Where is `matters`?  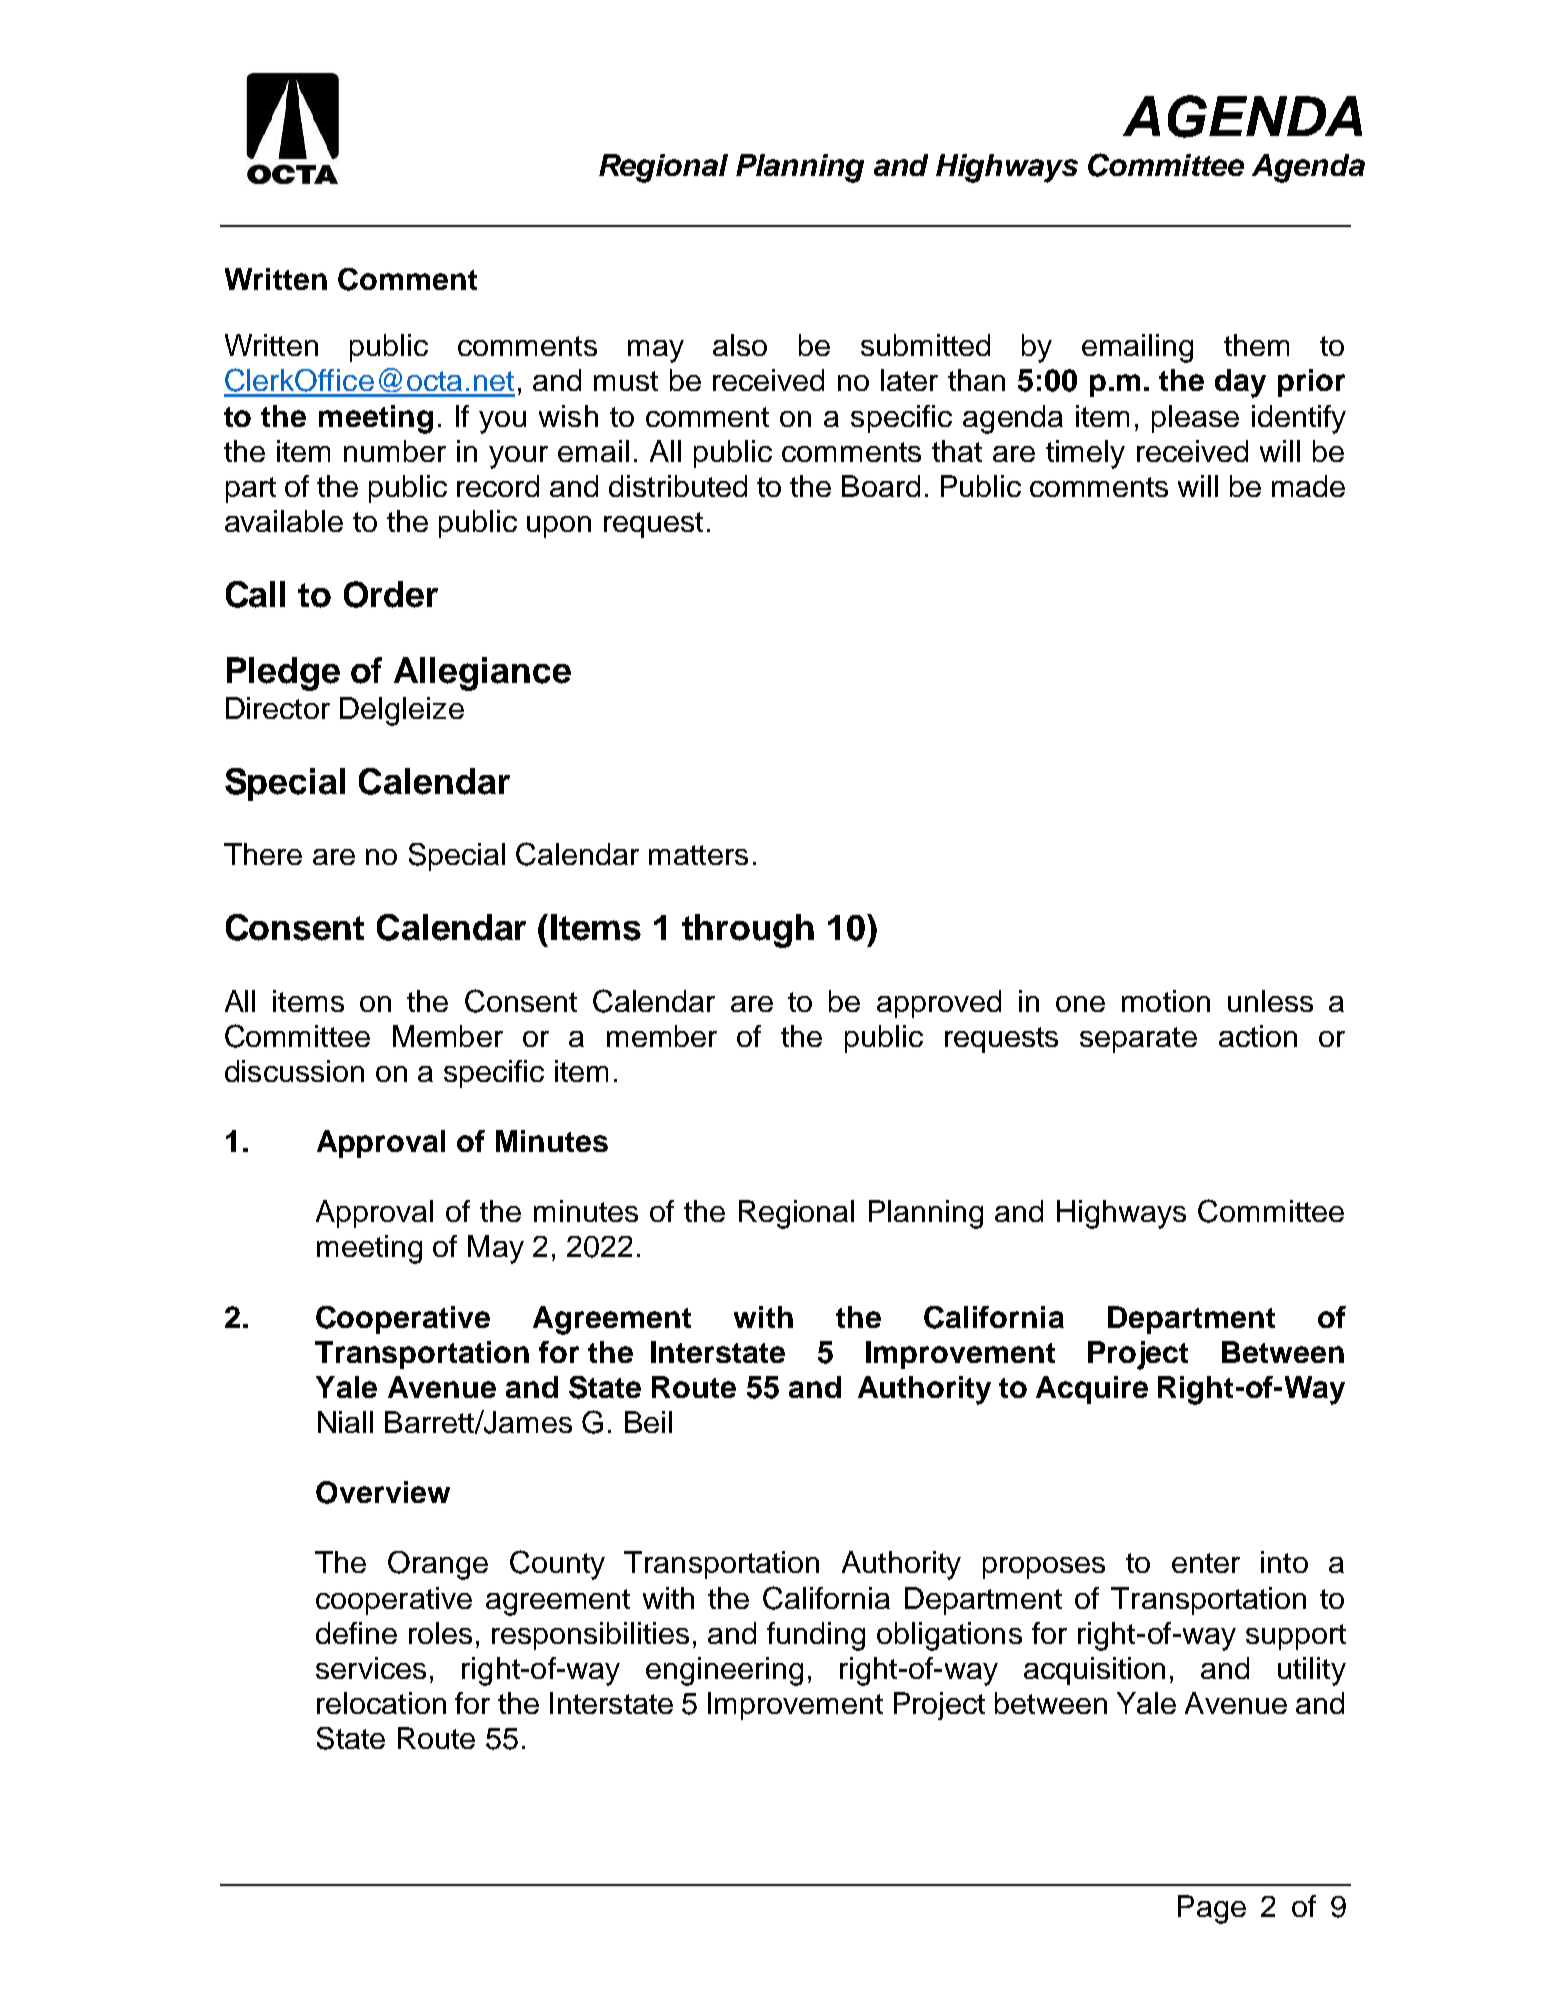 matters is located at coordinates (698, 855).
